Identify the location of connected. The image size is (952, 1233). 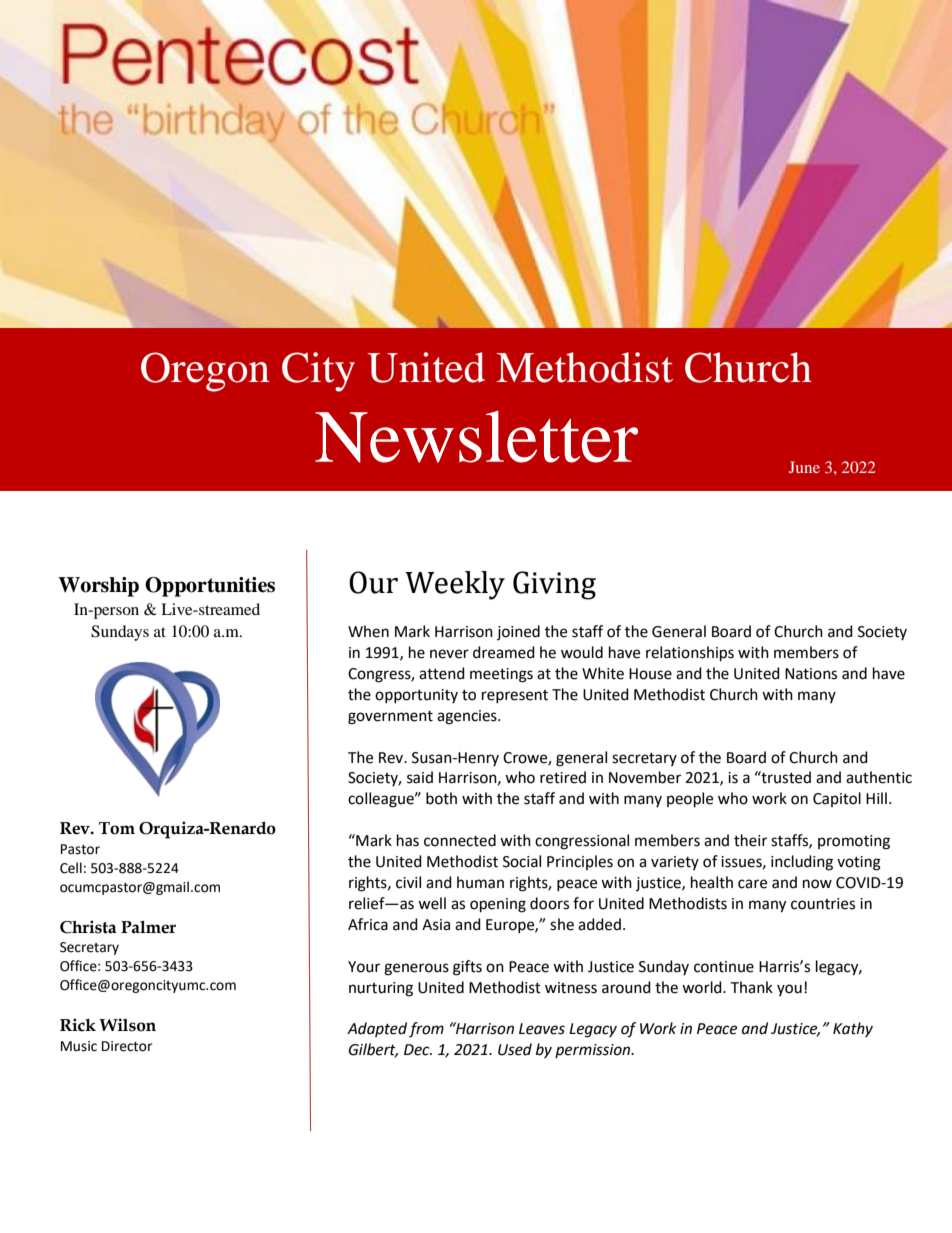
(460, 840).
